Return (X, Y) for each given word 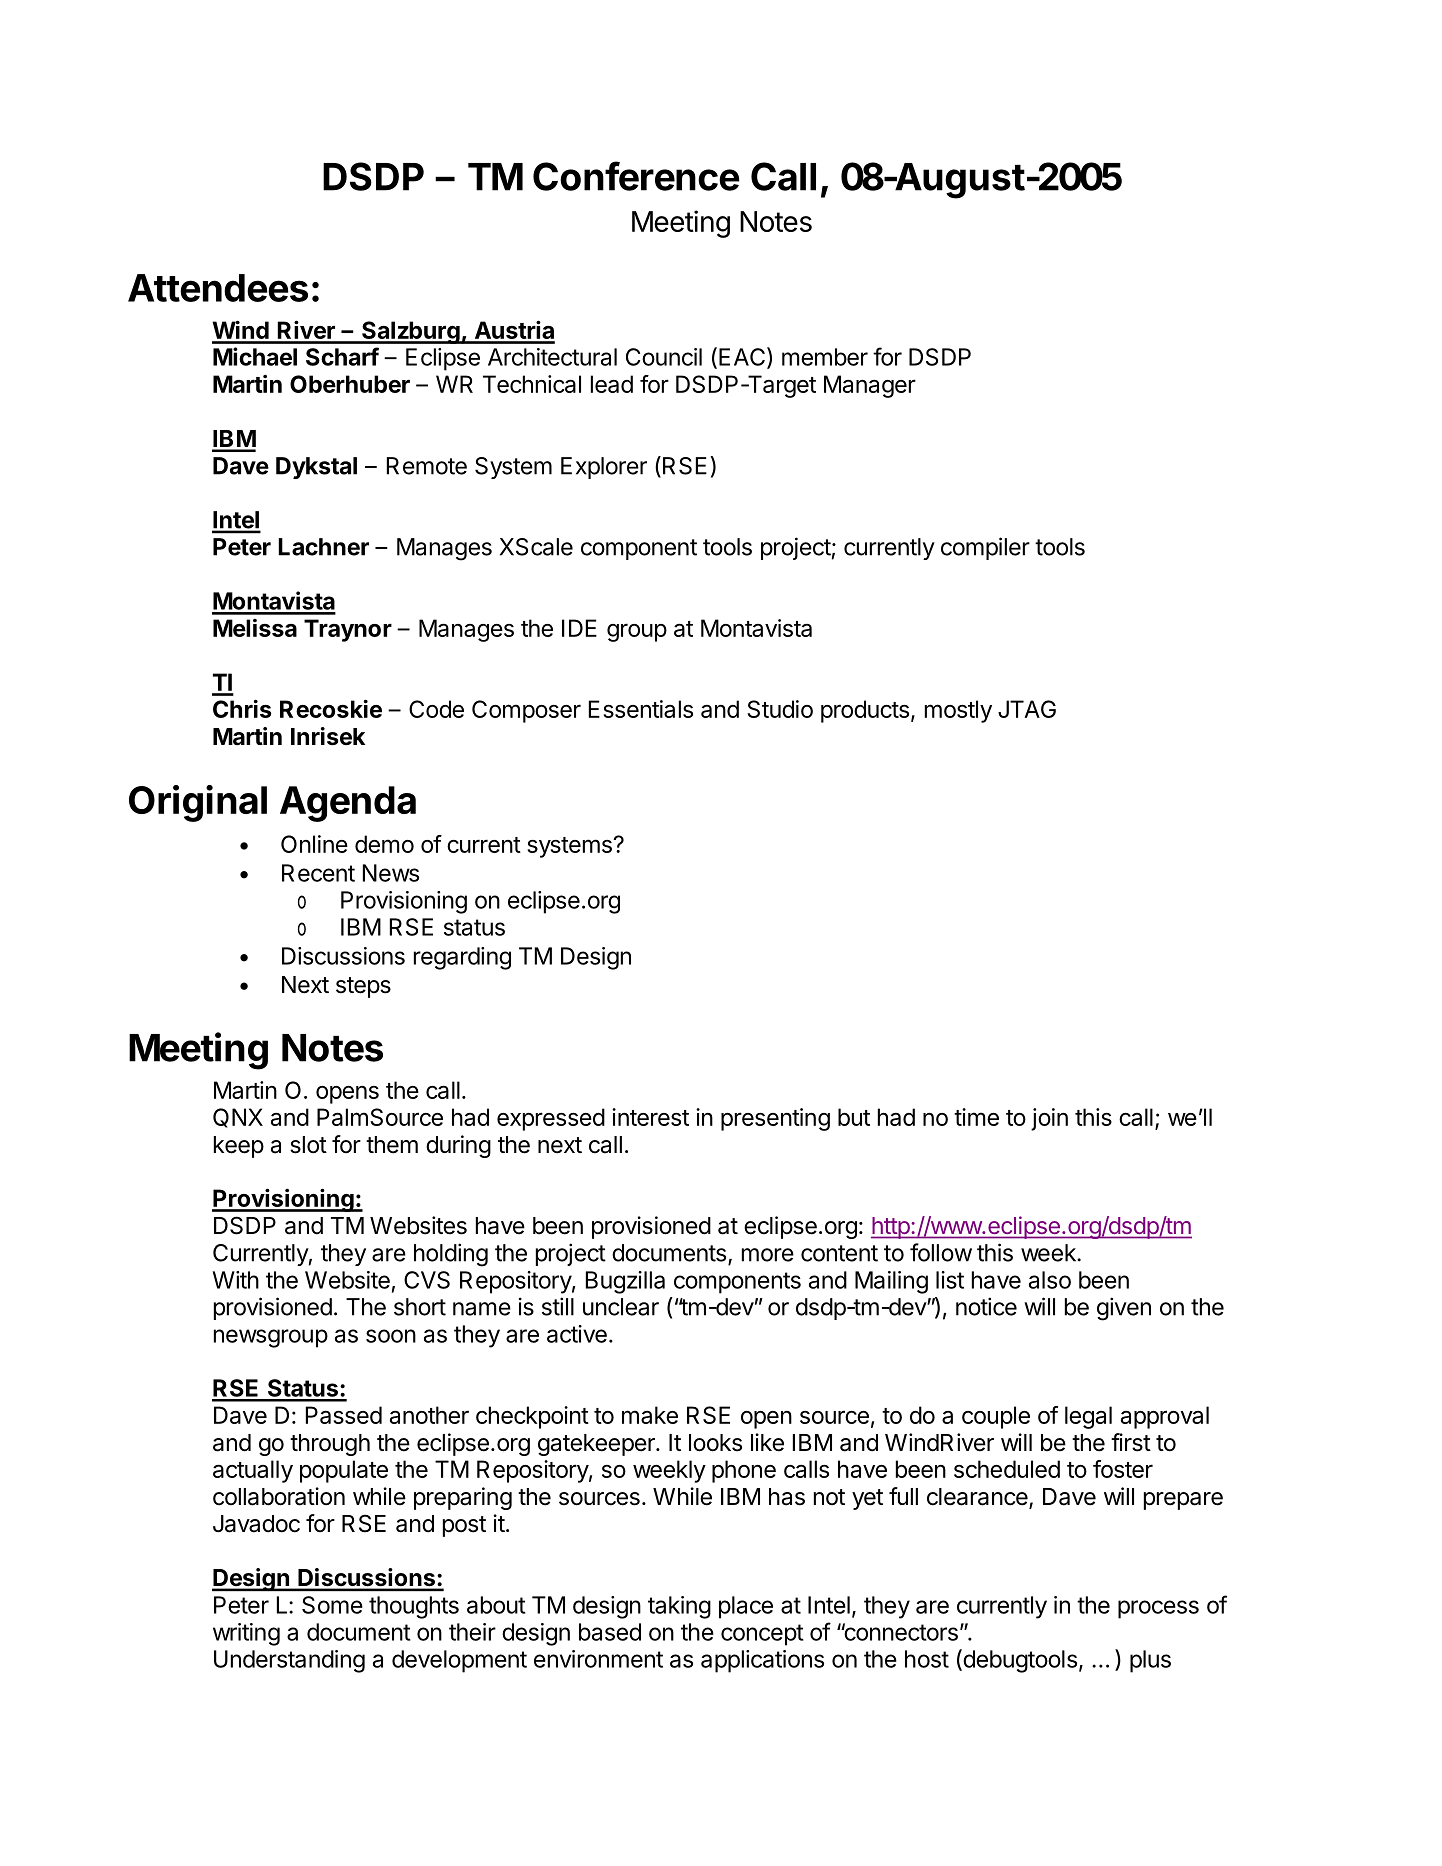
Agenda (348, 804)
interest (650, 1117)
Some (332, 1605)
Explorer (604, 468)
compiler (985, 548)
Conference (636, 176)
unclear (621, 1307)
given (1124, 1309)
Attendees (218, 288)
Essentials (641, 709)
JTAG (1027, 709)
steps (363, 987)
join (1049, 1119)
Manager (870, 386)
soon (391, 1336)
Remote (427, 466)
